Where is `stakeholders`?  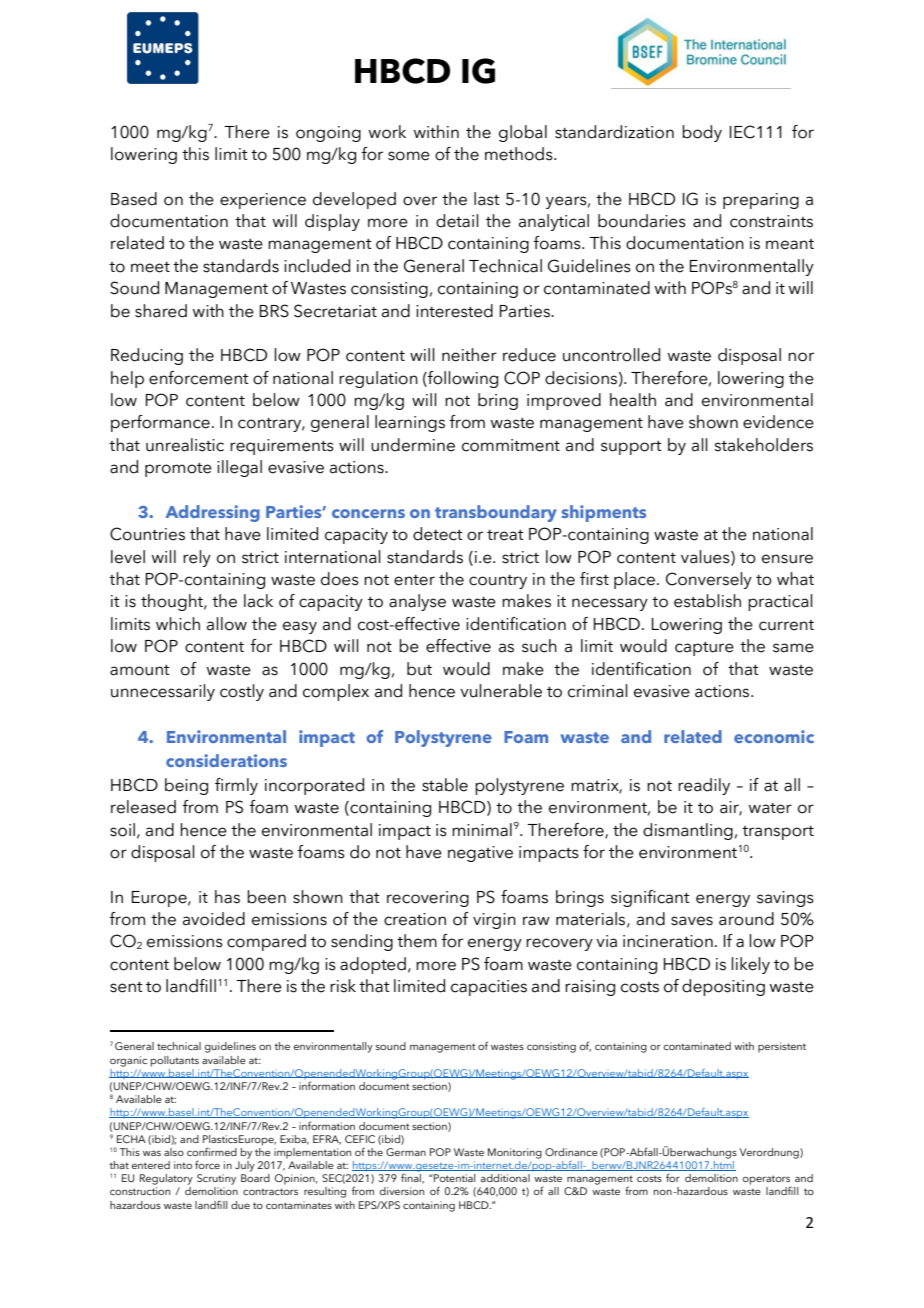
stakeholders is located at coordinates (763, 445).
